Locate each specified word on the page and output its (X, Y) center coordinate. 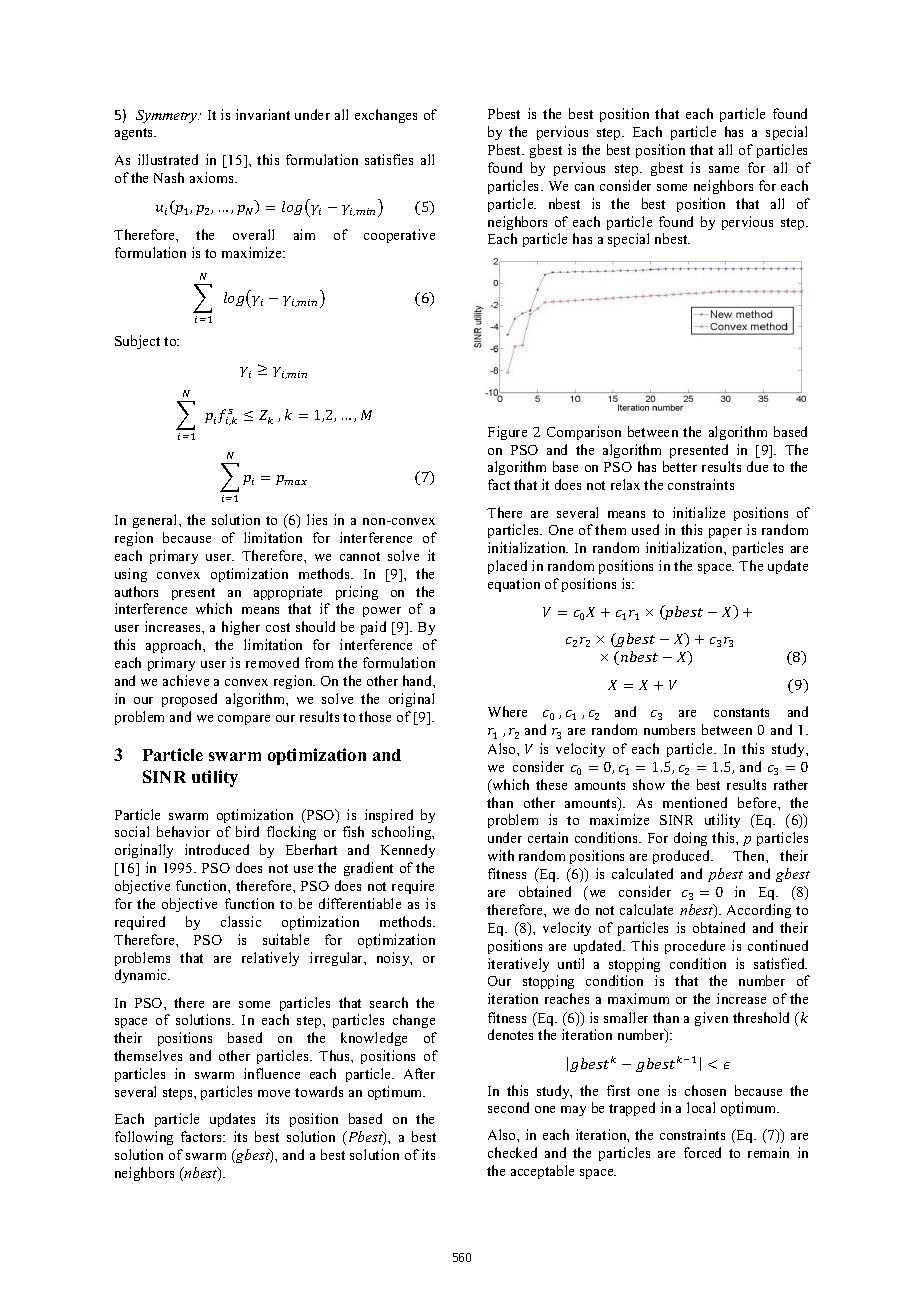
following (144, 1138)
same (724, 169)
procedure (695, 947)
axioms (213, 177)
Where (507, 711)
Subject (137, 342)
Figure (507, 433)
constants (741, 712)
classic (241, 921)
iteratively (518, 965)
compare (244, 720)
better (680, 466)
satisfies (389, 159)
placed (507, 567)
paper (725, 533)
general (156, 521)
